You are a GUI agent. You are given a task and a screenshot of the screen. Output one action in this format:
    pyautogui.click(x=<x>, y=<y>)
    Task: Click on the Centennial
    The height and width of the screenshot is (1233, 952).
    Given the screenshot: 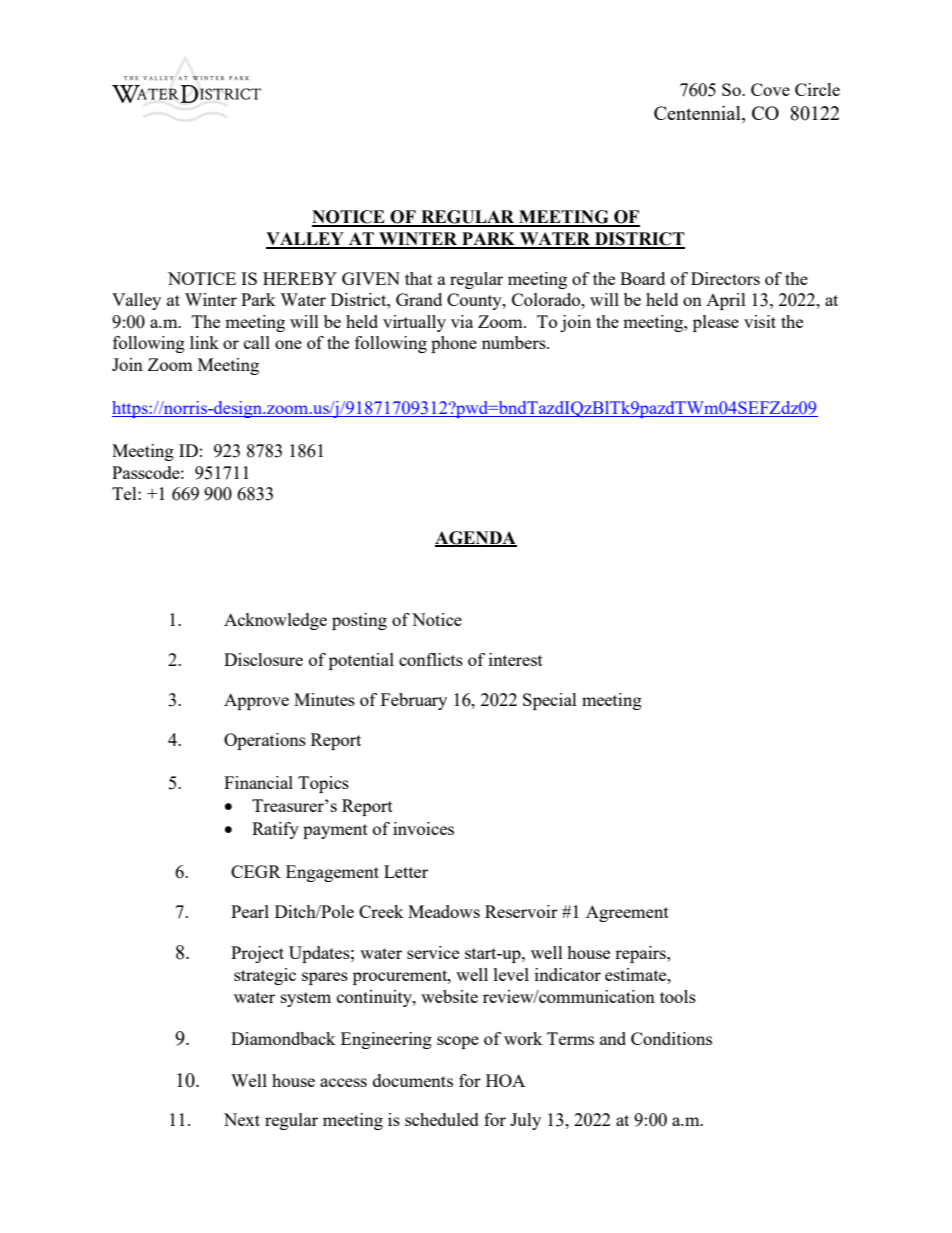 What is the action you would take?
    pyautogui.click(x=698, y=113)
